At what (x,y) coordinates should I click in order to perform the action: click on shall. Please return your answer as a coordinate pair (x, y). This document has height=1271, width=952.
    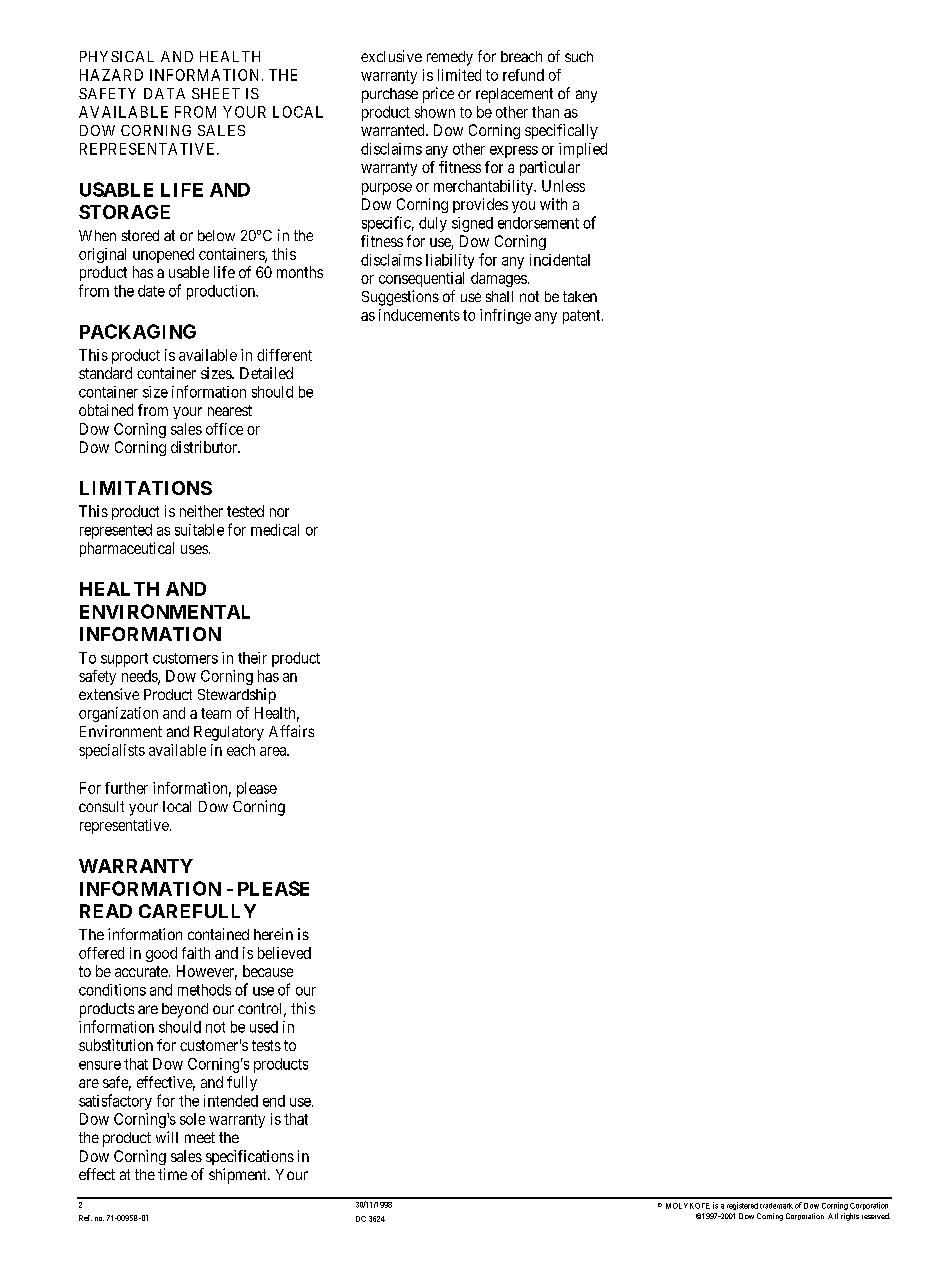
    Looking at the image, I should click on (499, 296).
